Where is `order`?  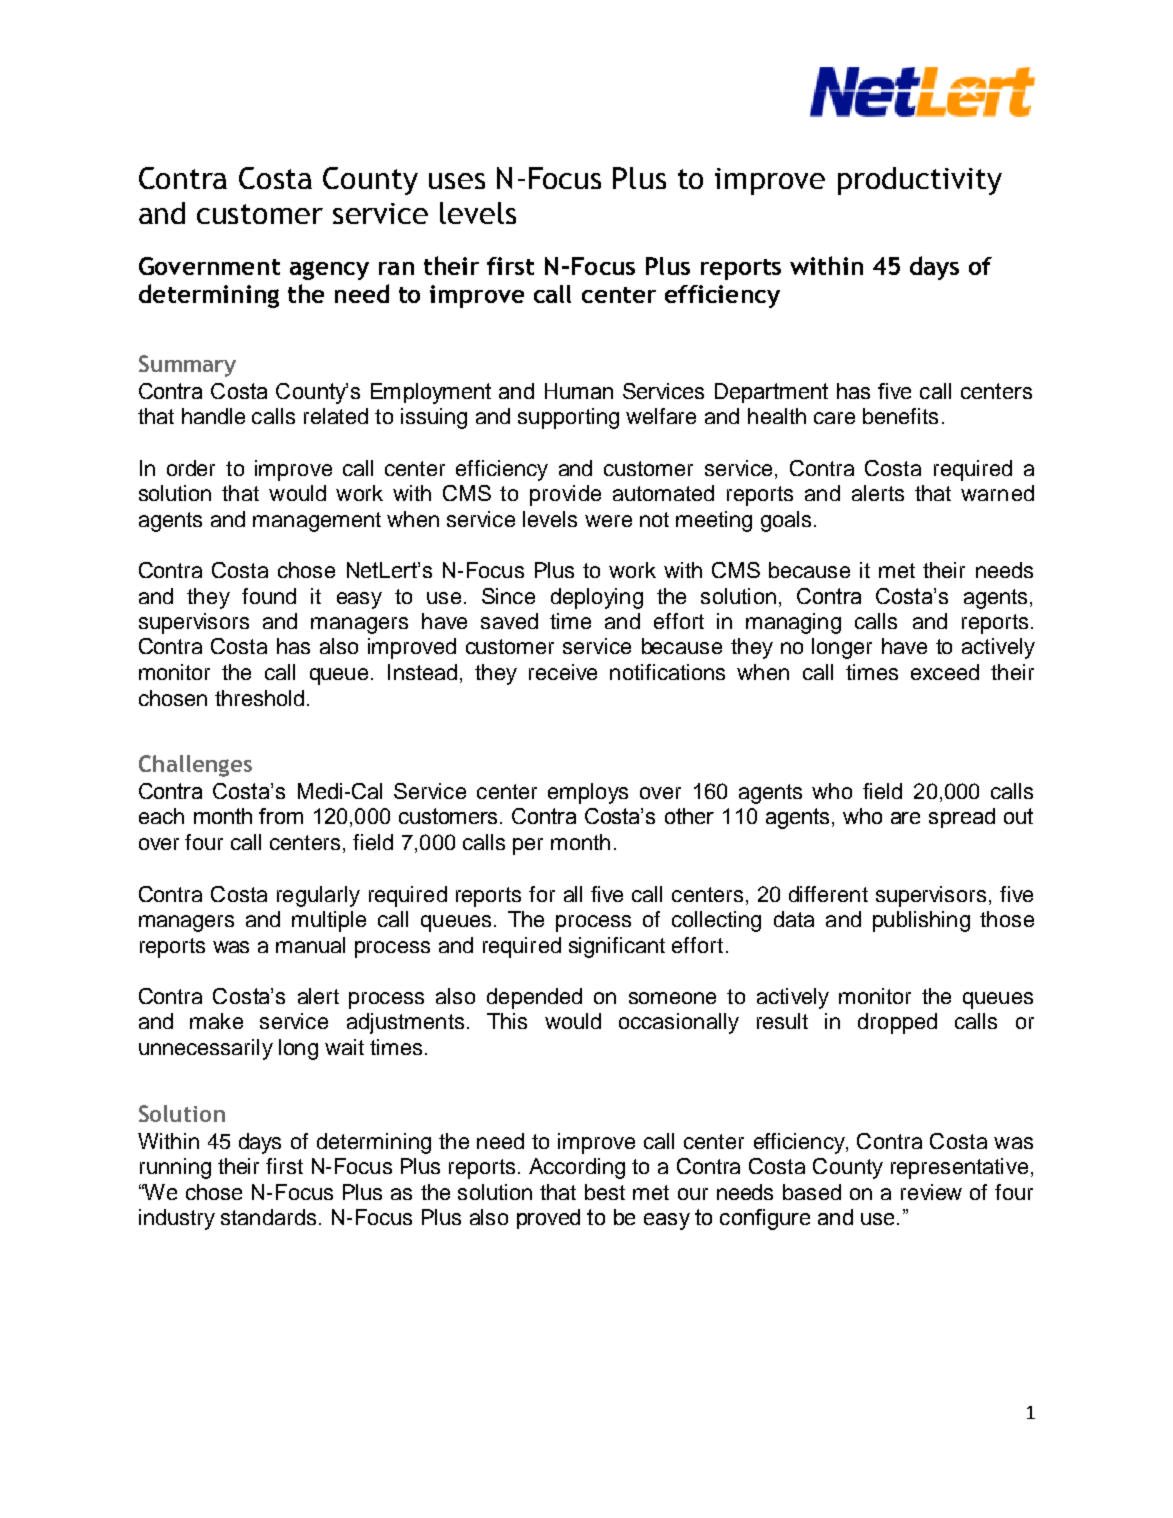 order is located at coordinates (191, 468).
